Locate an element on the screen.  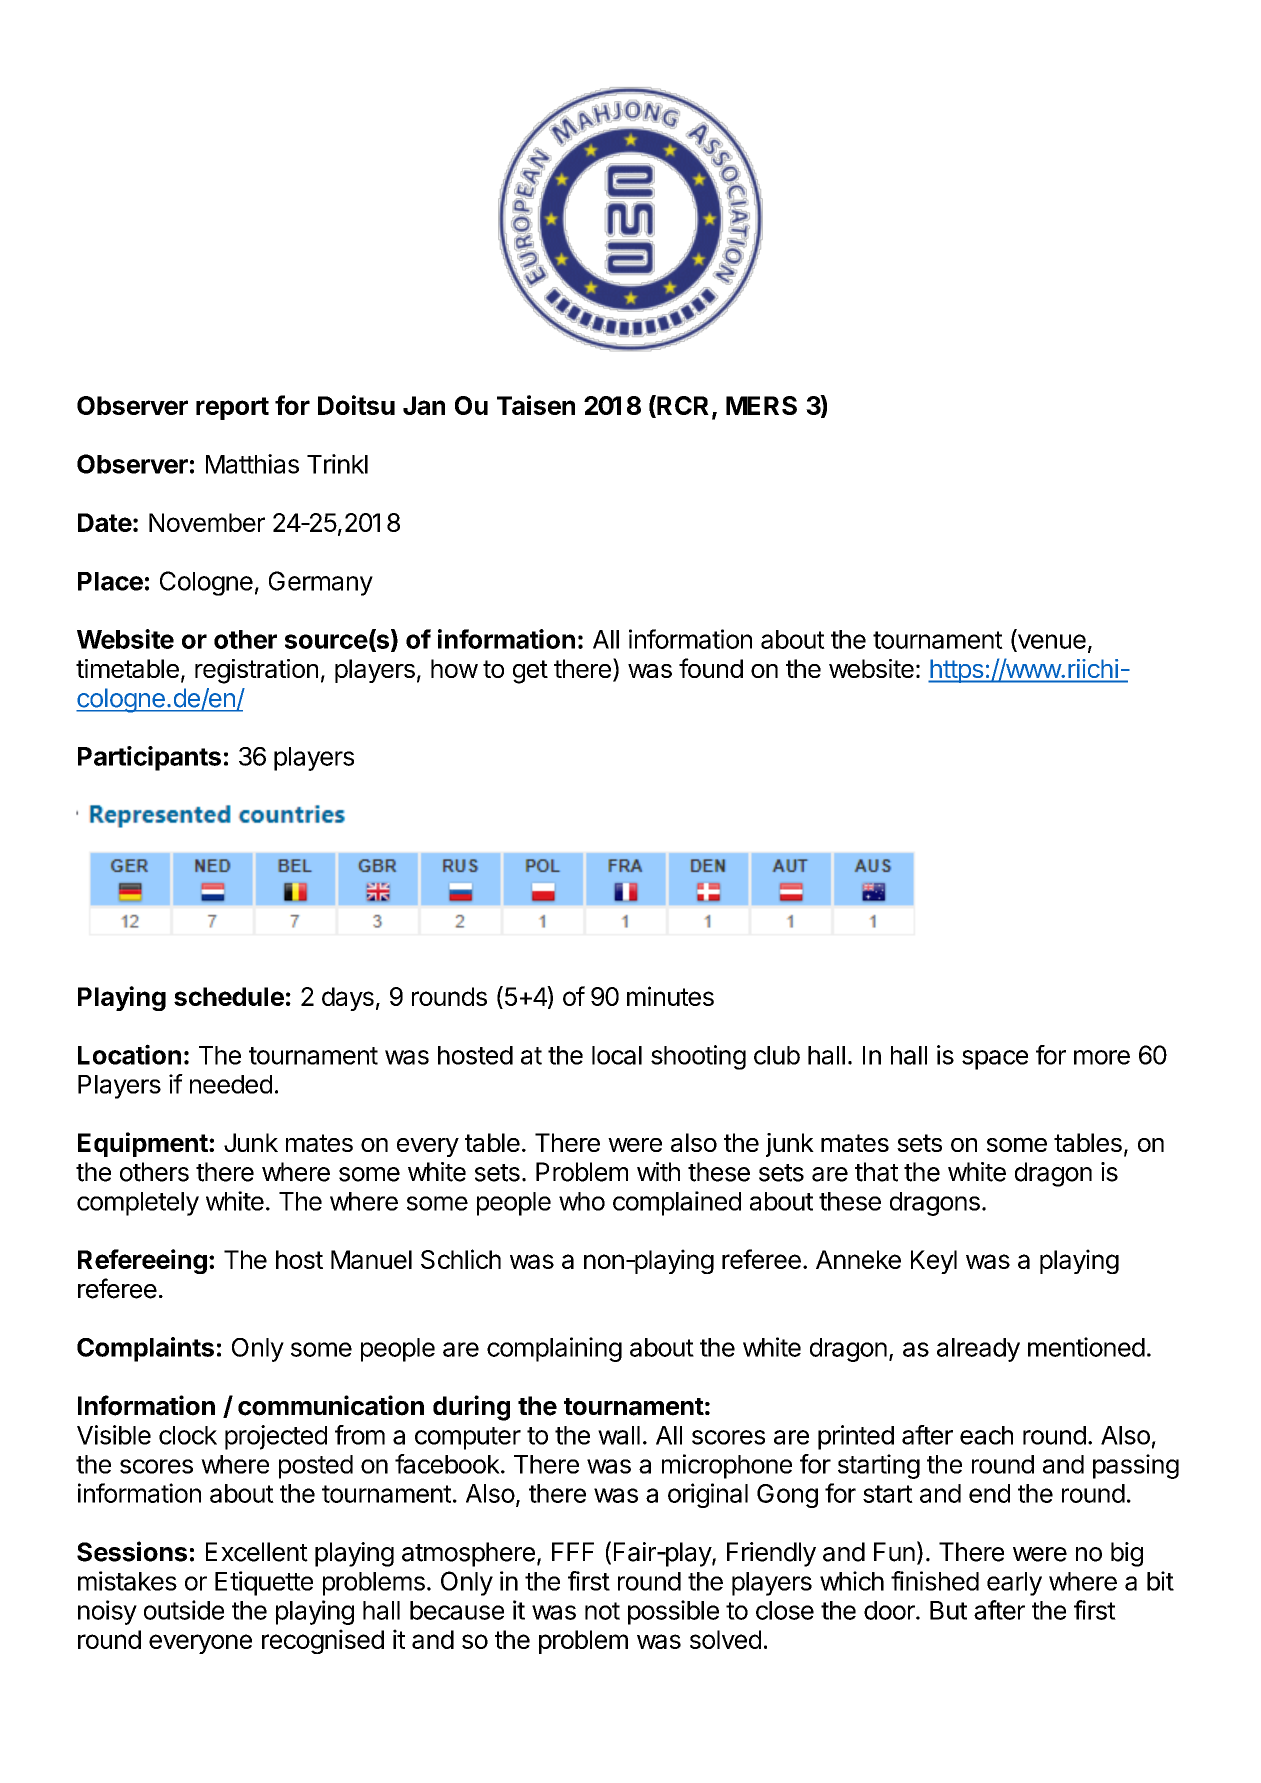
schedule is located at coordinates (229, 996).
